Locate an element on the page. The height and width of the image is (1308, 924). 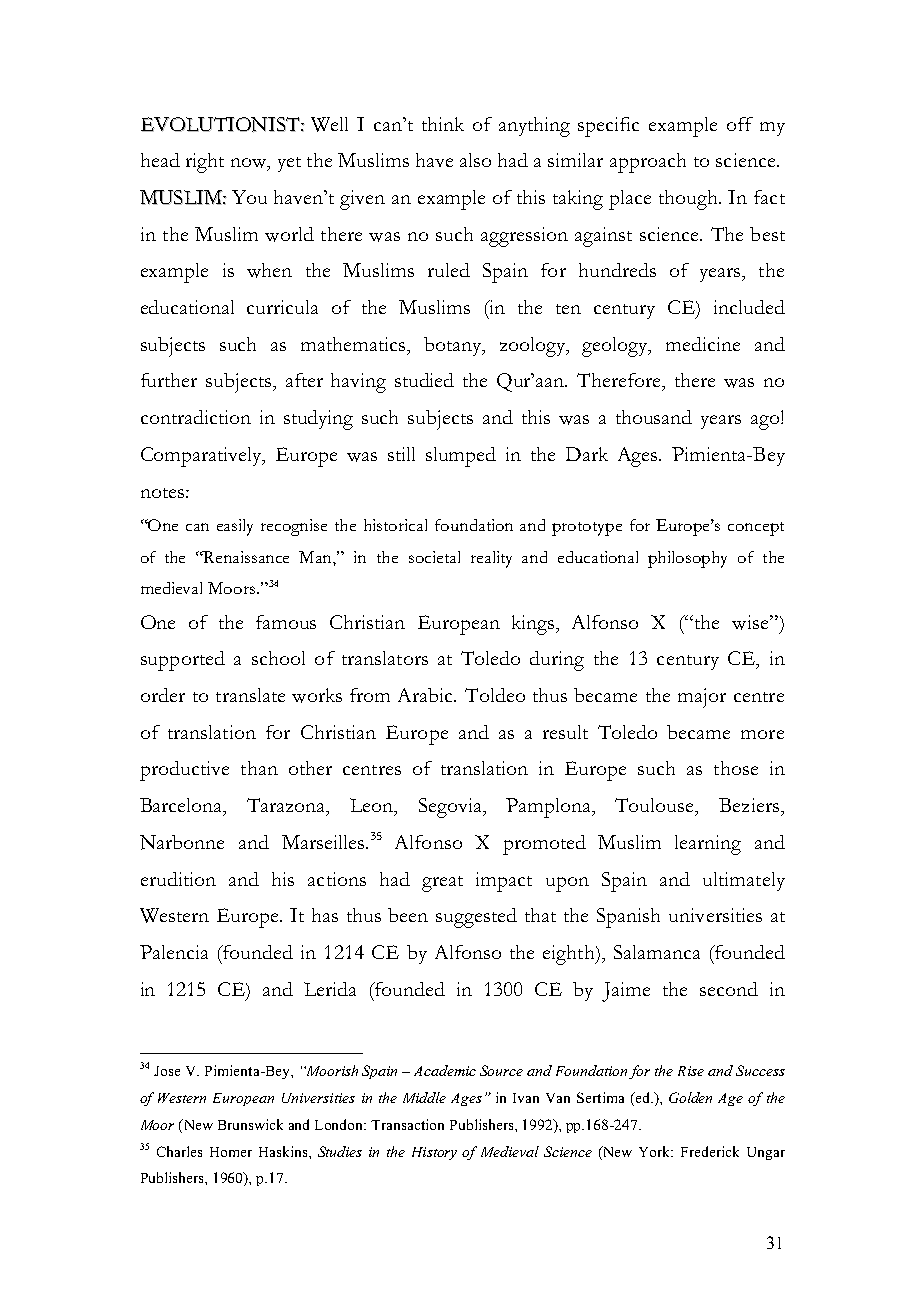
great is located at coordinates (442, 884).
